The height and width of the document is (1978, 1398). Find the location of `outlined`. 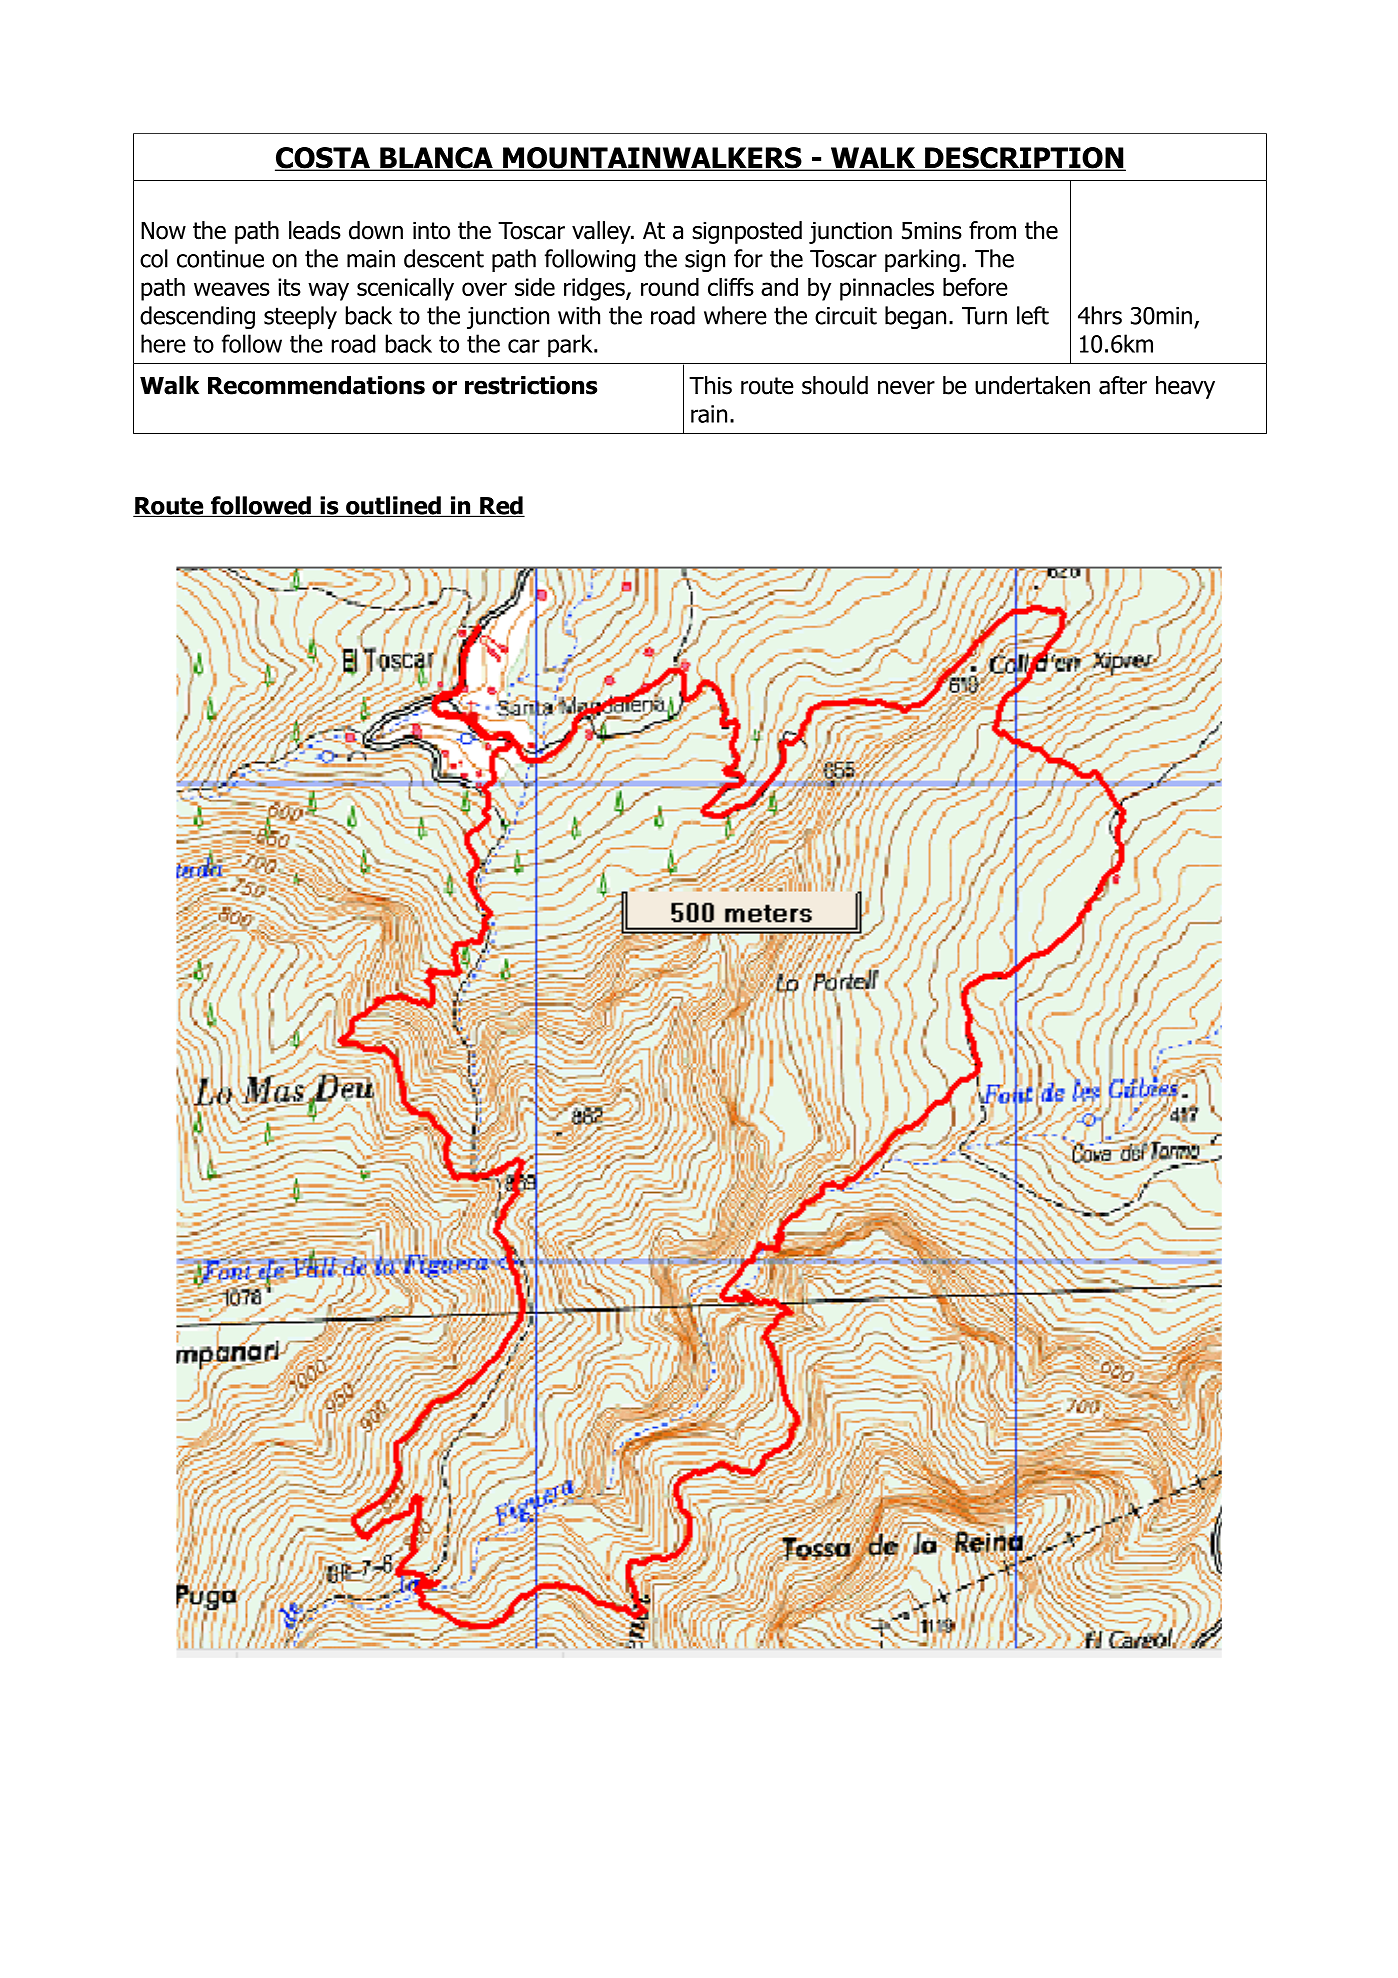

outlined is located at coordinates (393, 506).
